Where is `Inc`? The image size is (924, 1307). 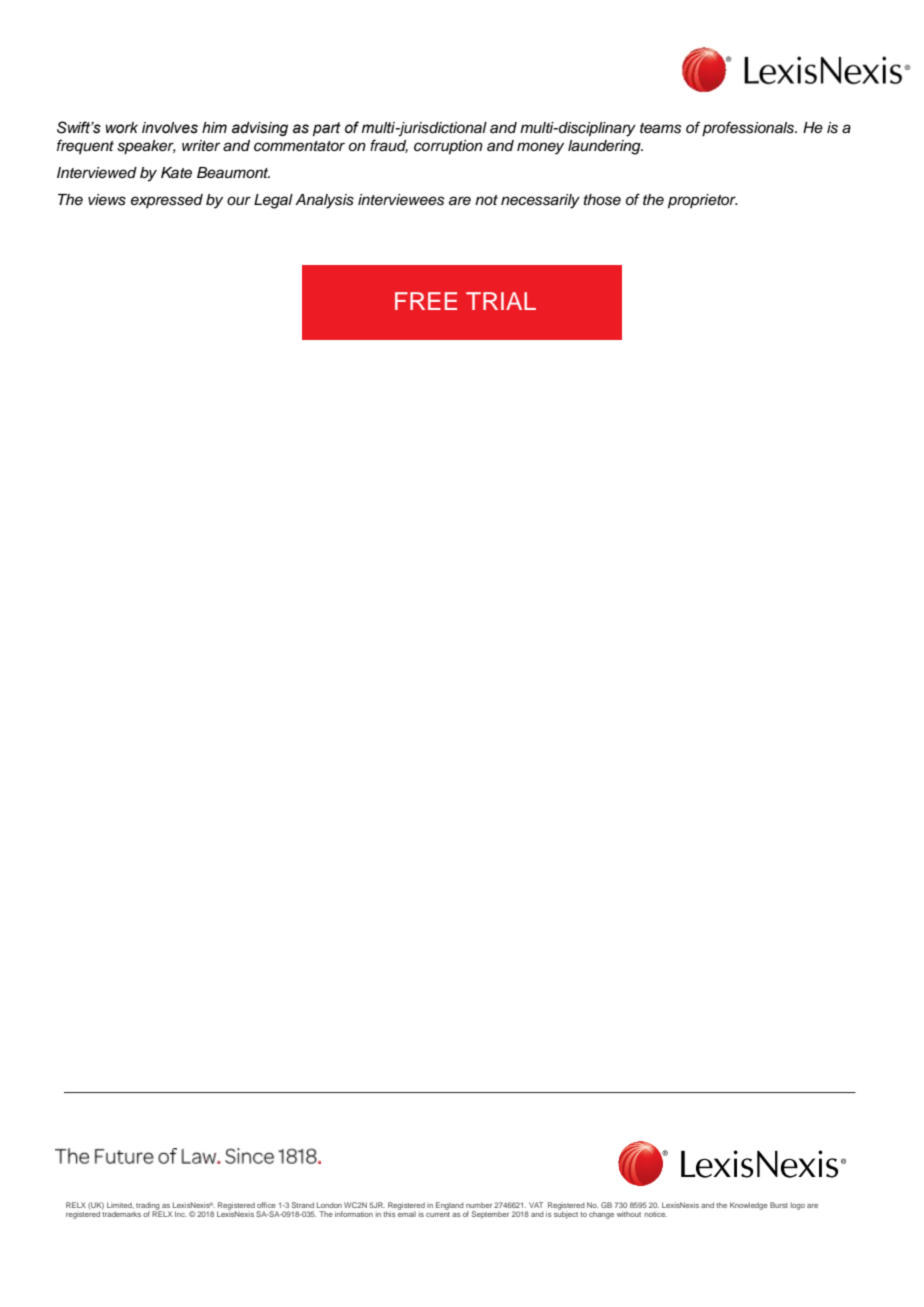 Inc is located at coordinates (181, 1214).
